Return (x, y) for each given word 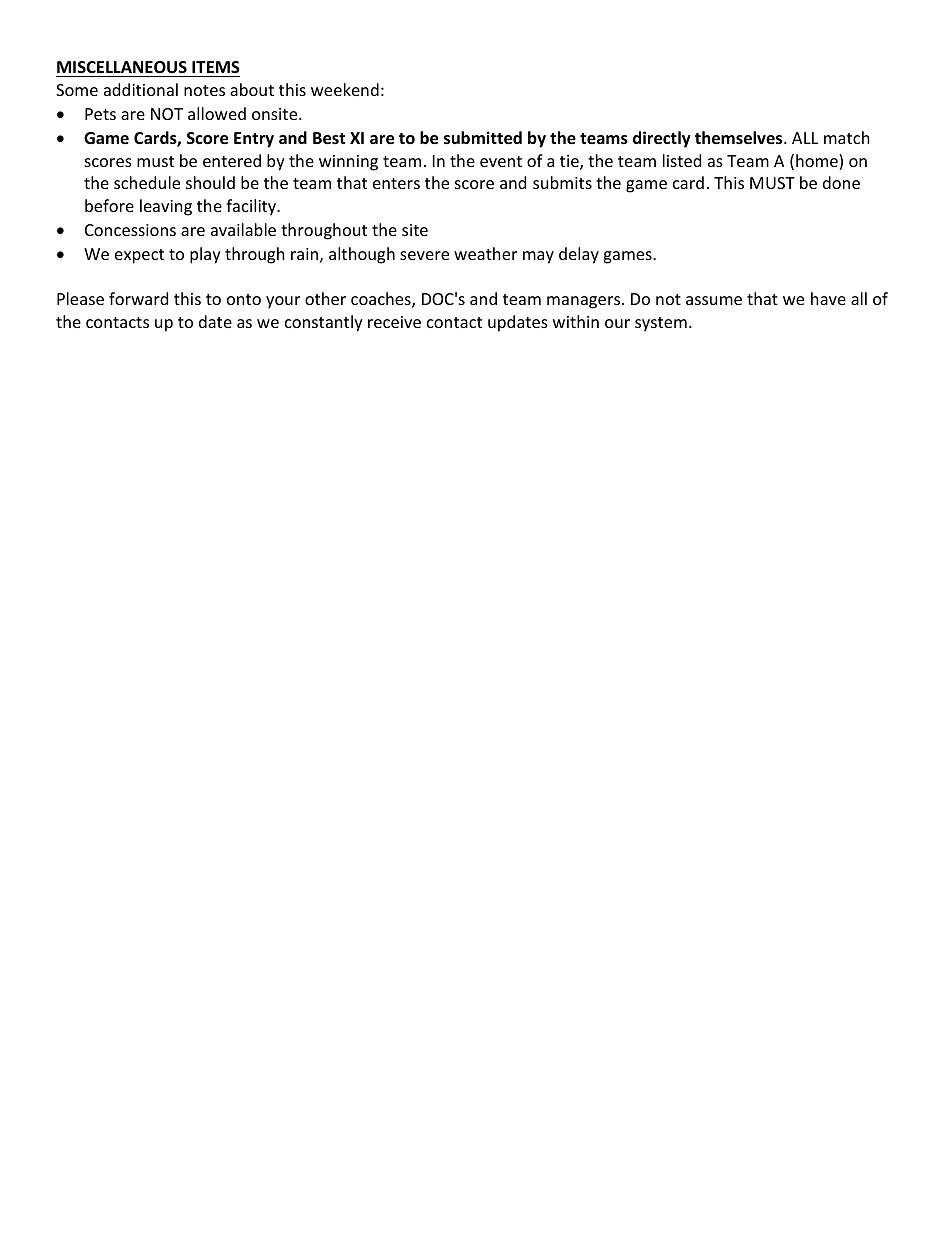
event (501, 161)
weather (485, 253)
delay (579, 255)
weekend (345, 89)
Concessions (130, 230)
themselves (740, 138)
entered (232, 160)
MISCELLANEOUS (122, 67)
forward (138, 298)
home (818, 162)
